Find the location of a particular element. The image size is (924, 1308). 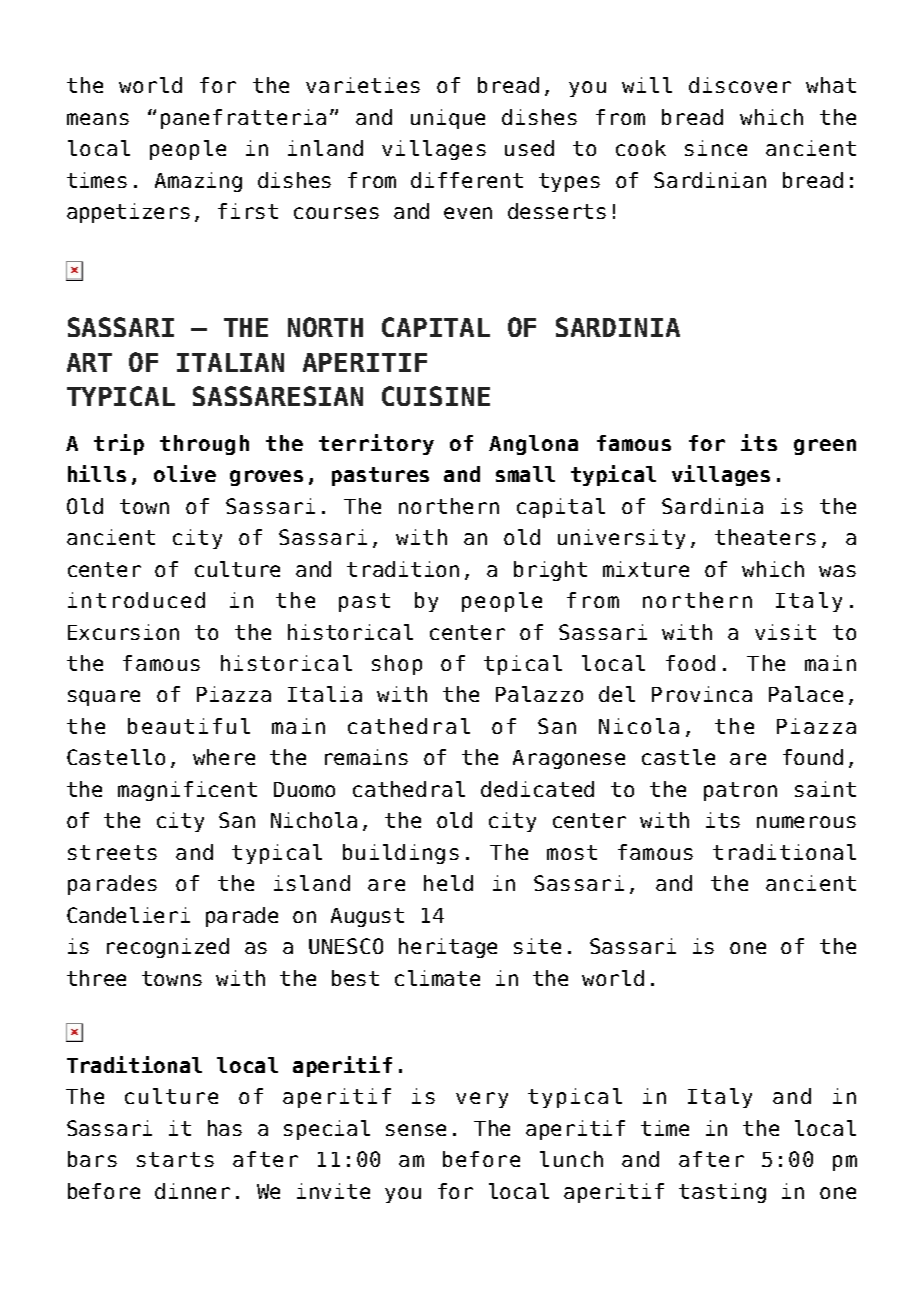

means is located at coordinates (98, 119).
